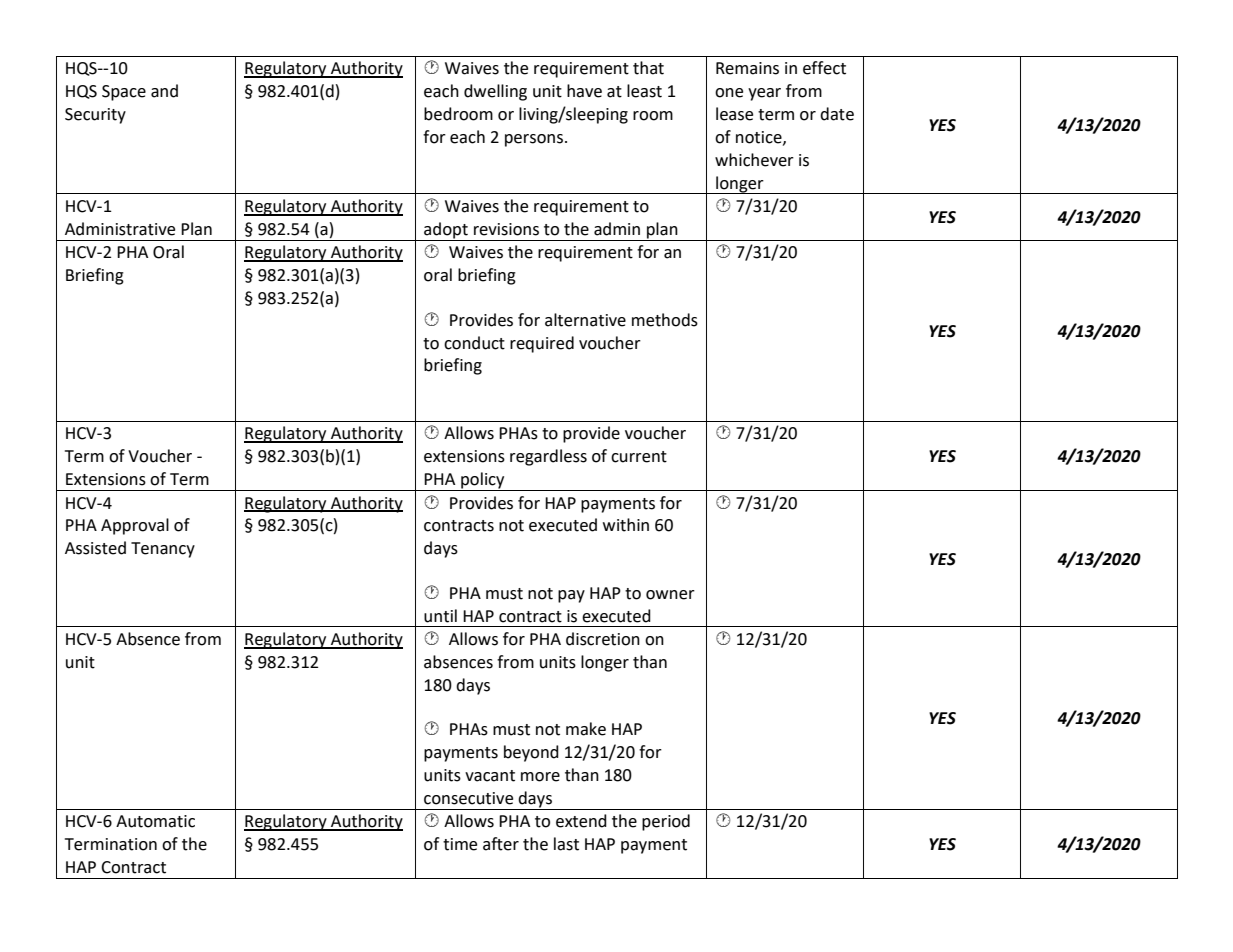  I want to click on conduct, so click(474, 343).
